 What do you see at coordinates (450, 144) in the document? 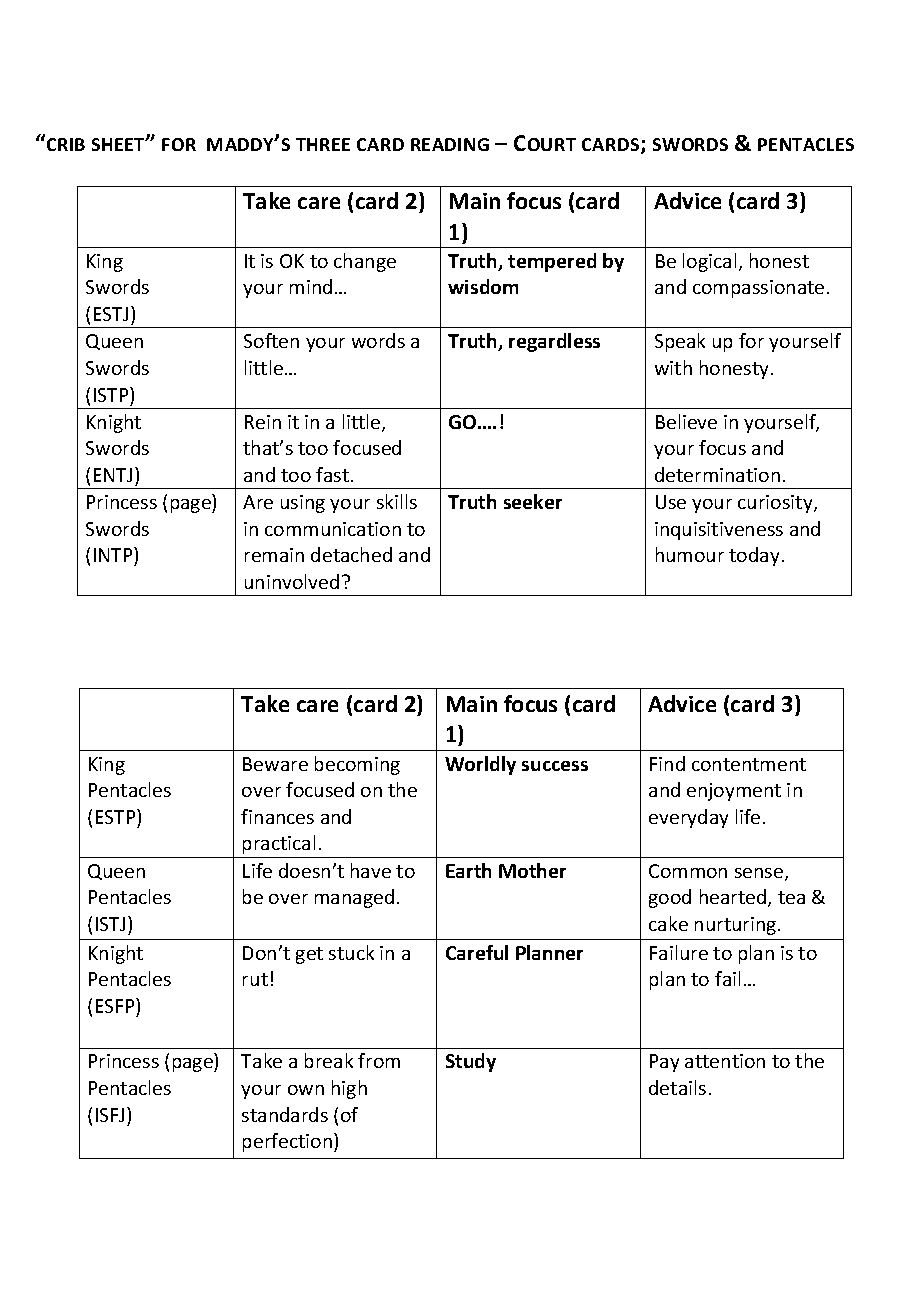
I see `READING` at bounding box center [450, 144].
